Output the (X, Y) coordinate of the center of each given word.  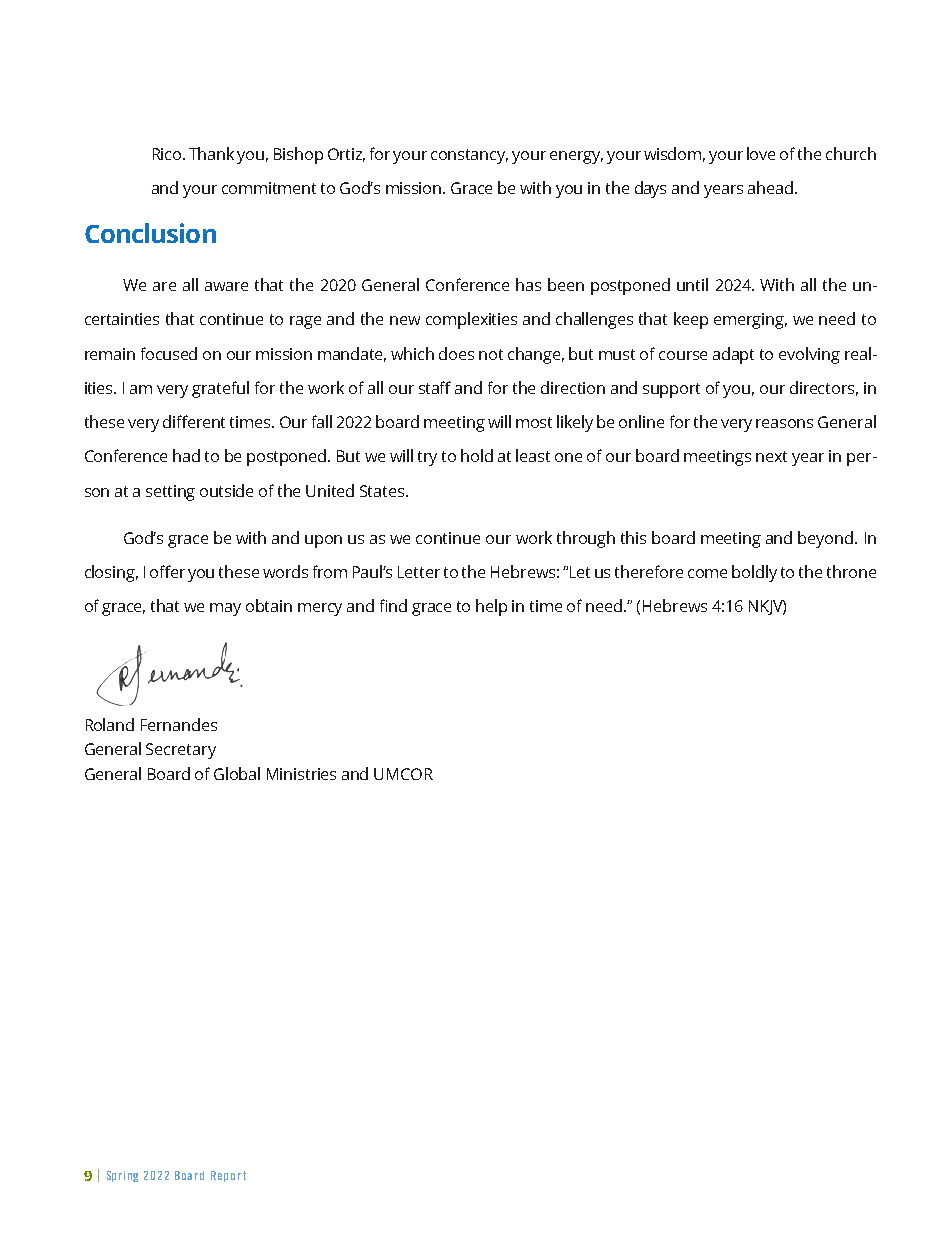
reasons (784, 423)
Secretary (181, 751)
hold (477, 455)
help (491, 607)
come (707, 573)
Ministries (301, 774)
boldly (754, 573)
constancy (469, 156)
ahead (772, 187)
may (225, 609)
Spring (122, 1176)
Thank (211, 153)
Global (237, 773)
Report (228, 1176)
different (194, 421)
